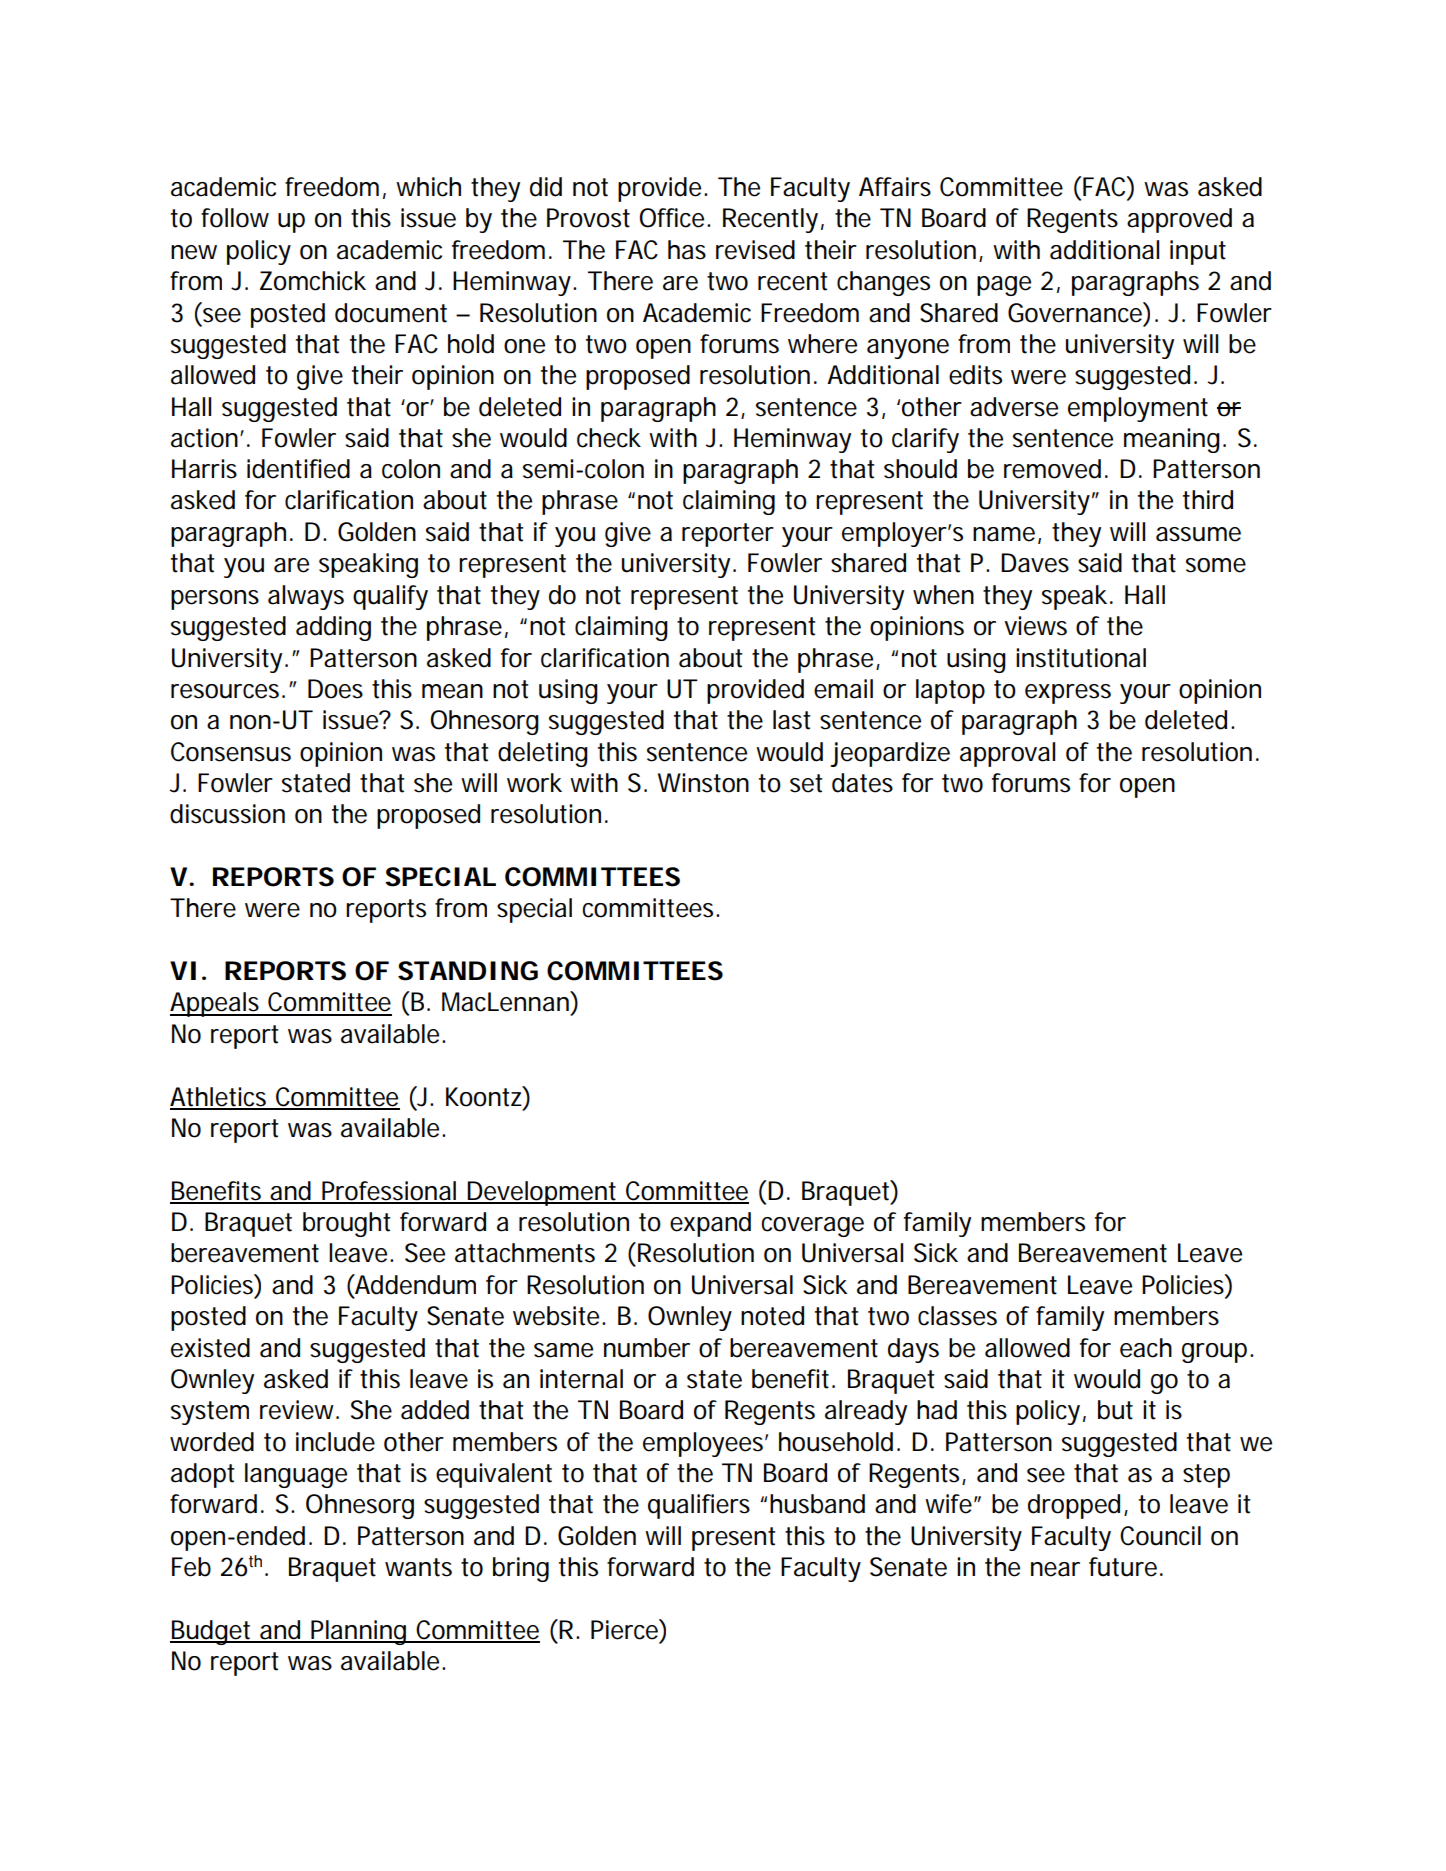 The height and width of the screenshot is (1871, 1446). What do you see at coordinates (216, 1004) in the screenshot?
I see `Appeals` at bounding box center [216, 1004].
